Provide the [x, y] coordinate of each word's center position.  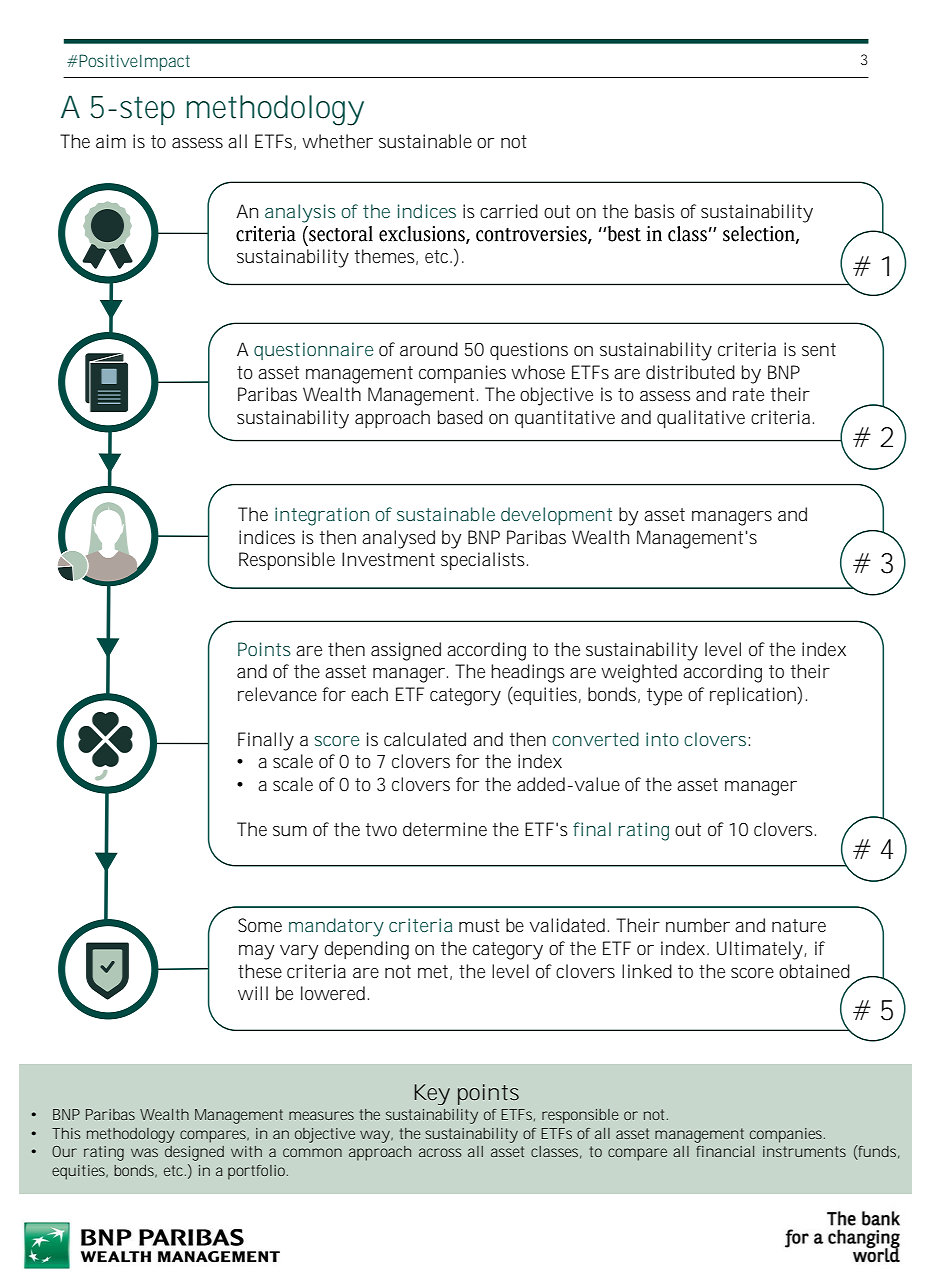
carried [509, 211]
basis [655, 211]
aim [111, 141]
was [144, 1152]
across [440, 1152]
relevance [277, 694]
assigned [406, 651]
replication [754, 696]
